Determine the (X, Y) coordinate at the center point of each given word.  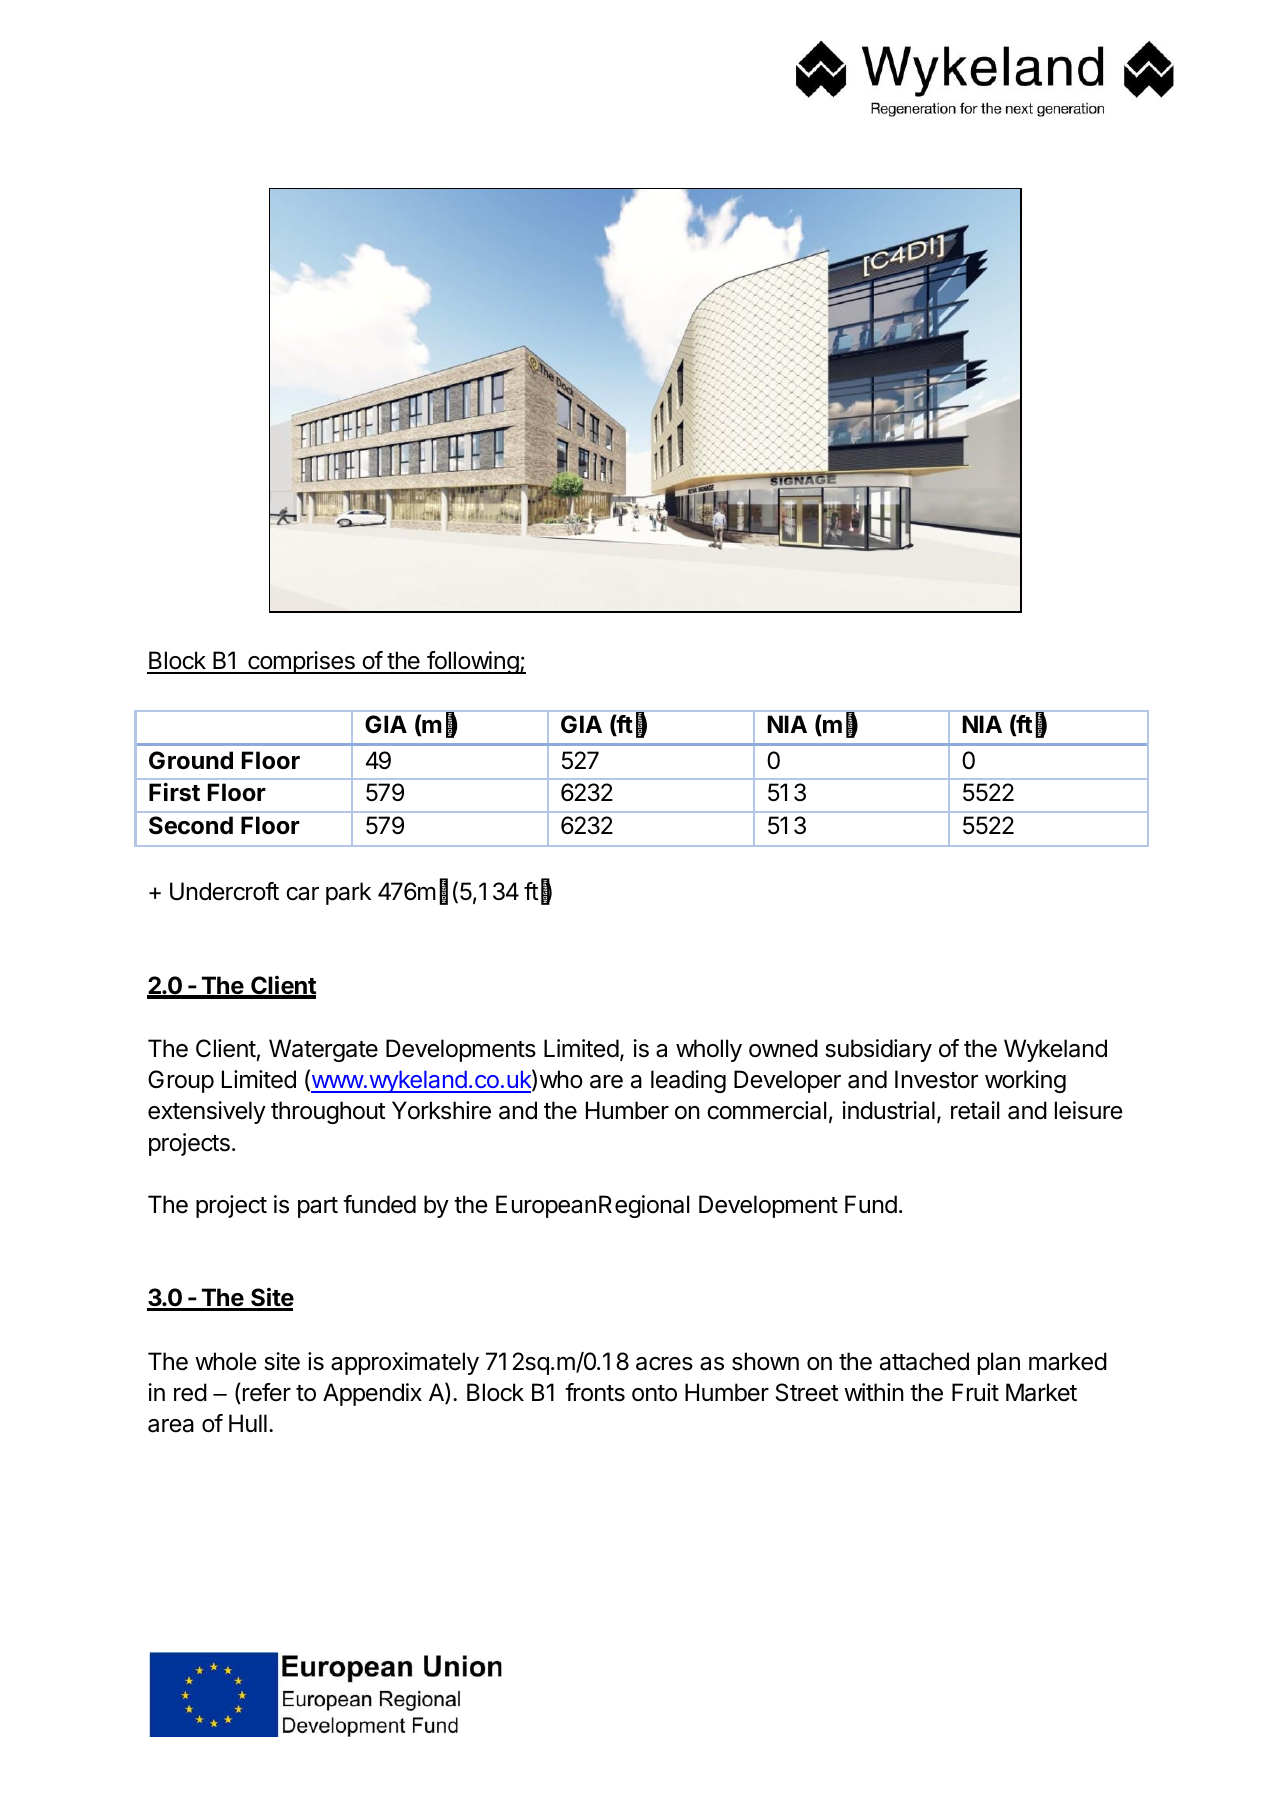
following (472, 662)
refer (267, 1392)
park (348, 893)
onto (654, 1393)
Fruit (975, 1392)
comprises (301, 662)
